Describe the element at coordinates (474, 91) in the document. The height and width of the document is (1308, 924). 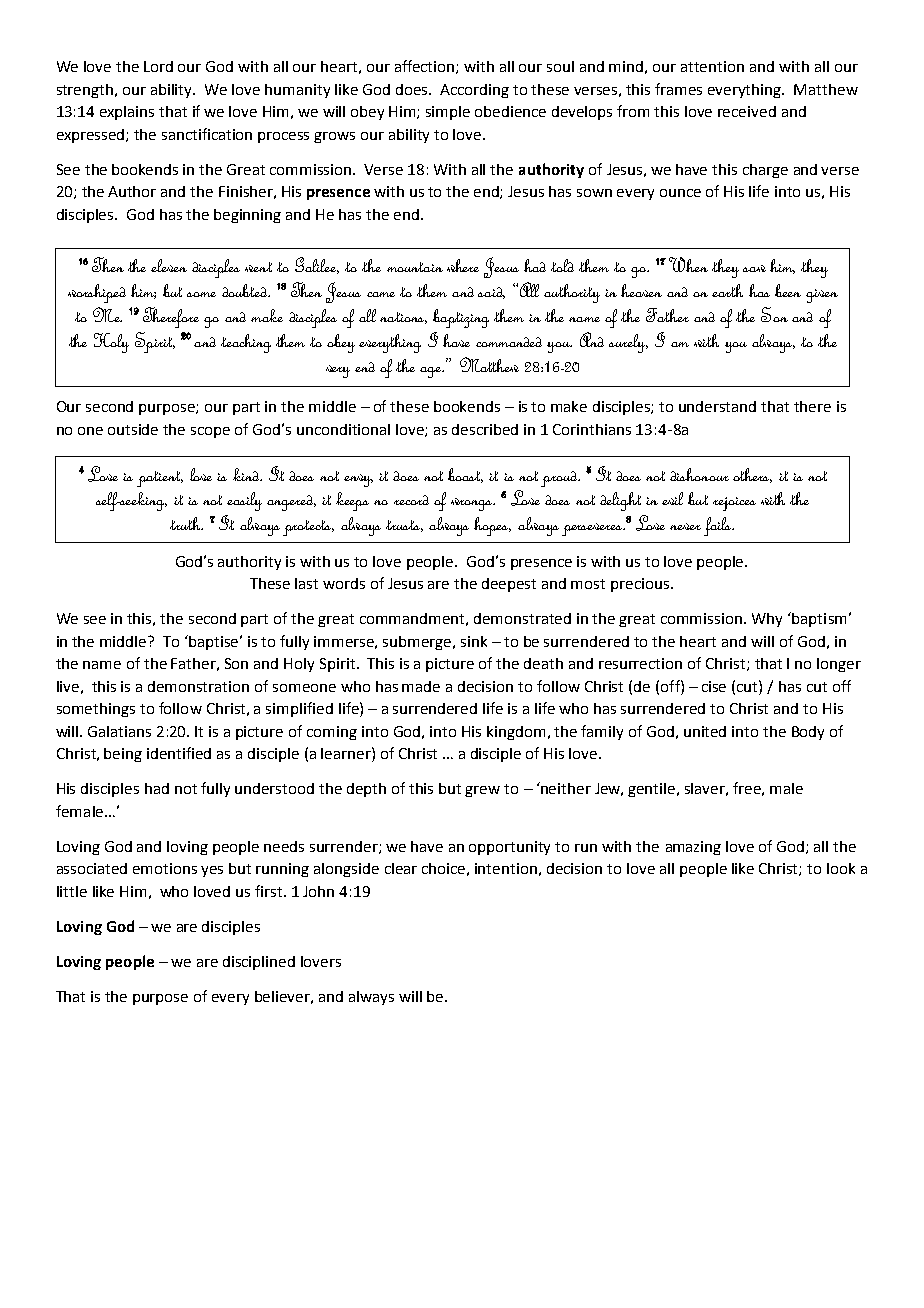
I see `According` at that location.
